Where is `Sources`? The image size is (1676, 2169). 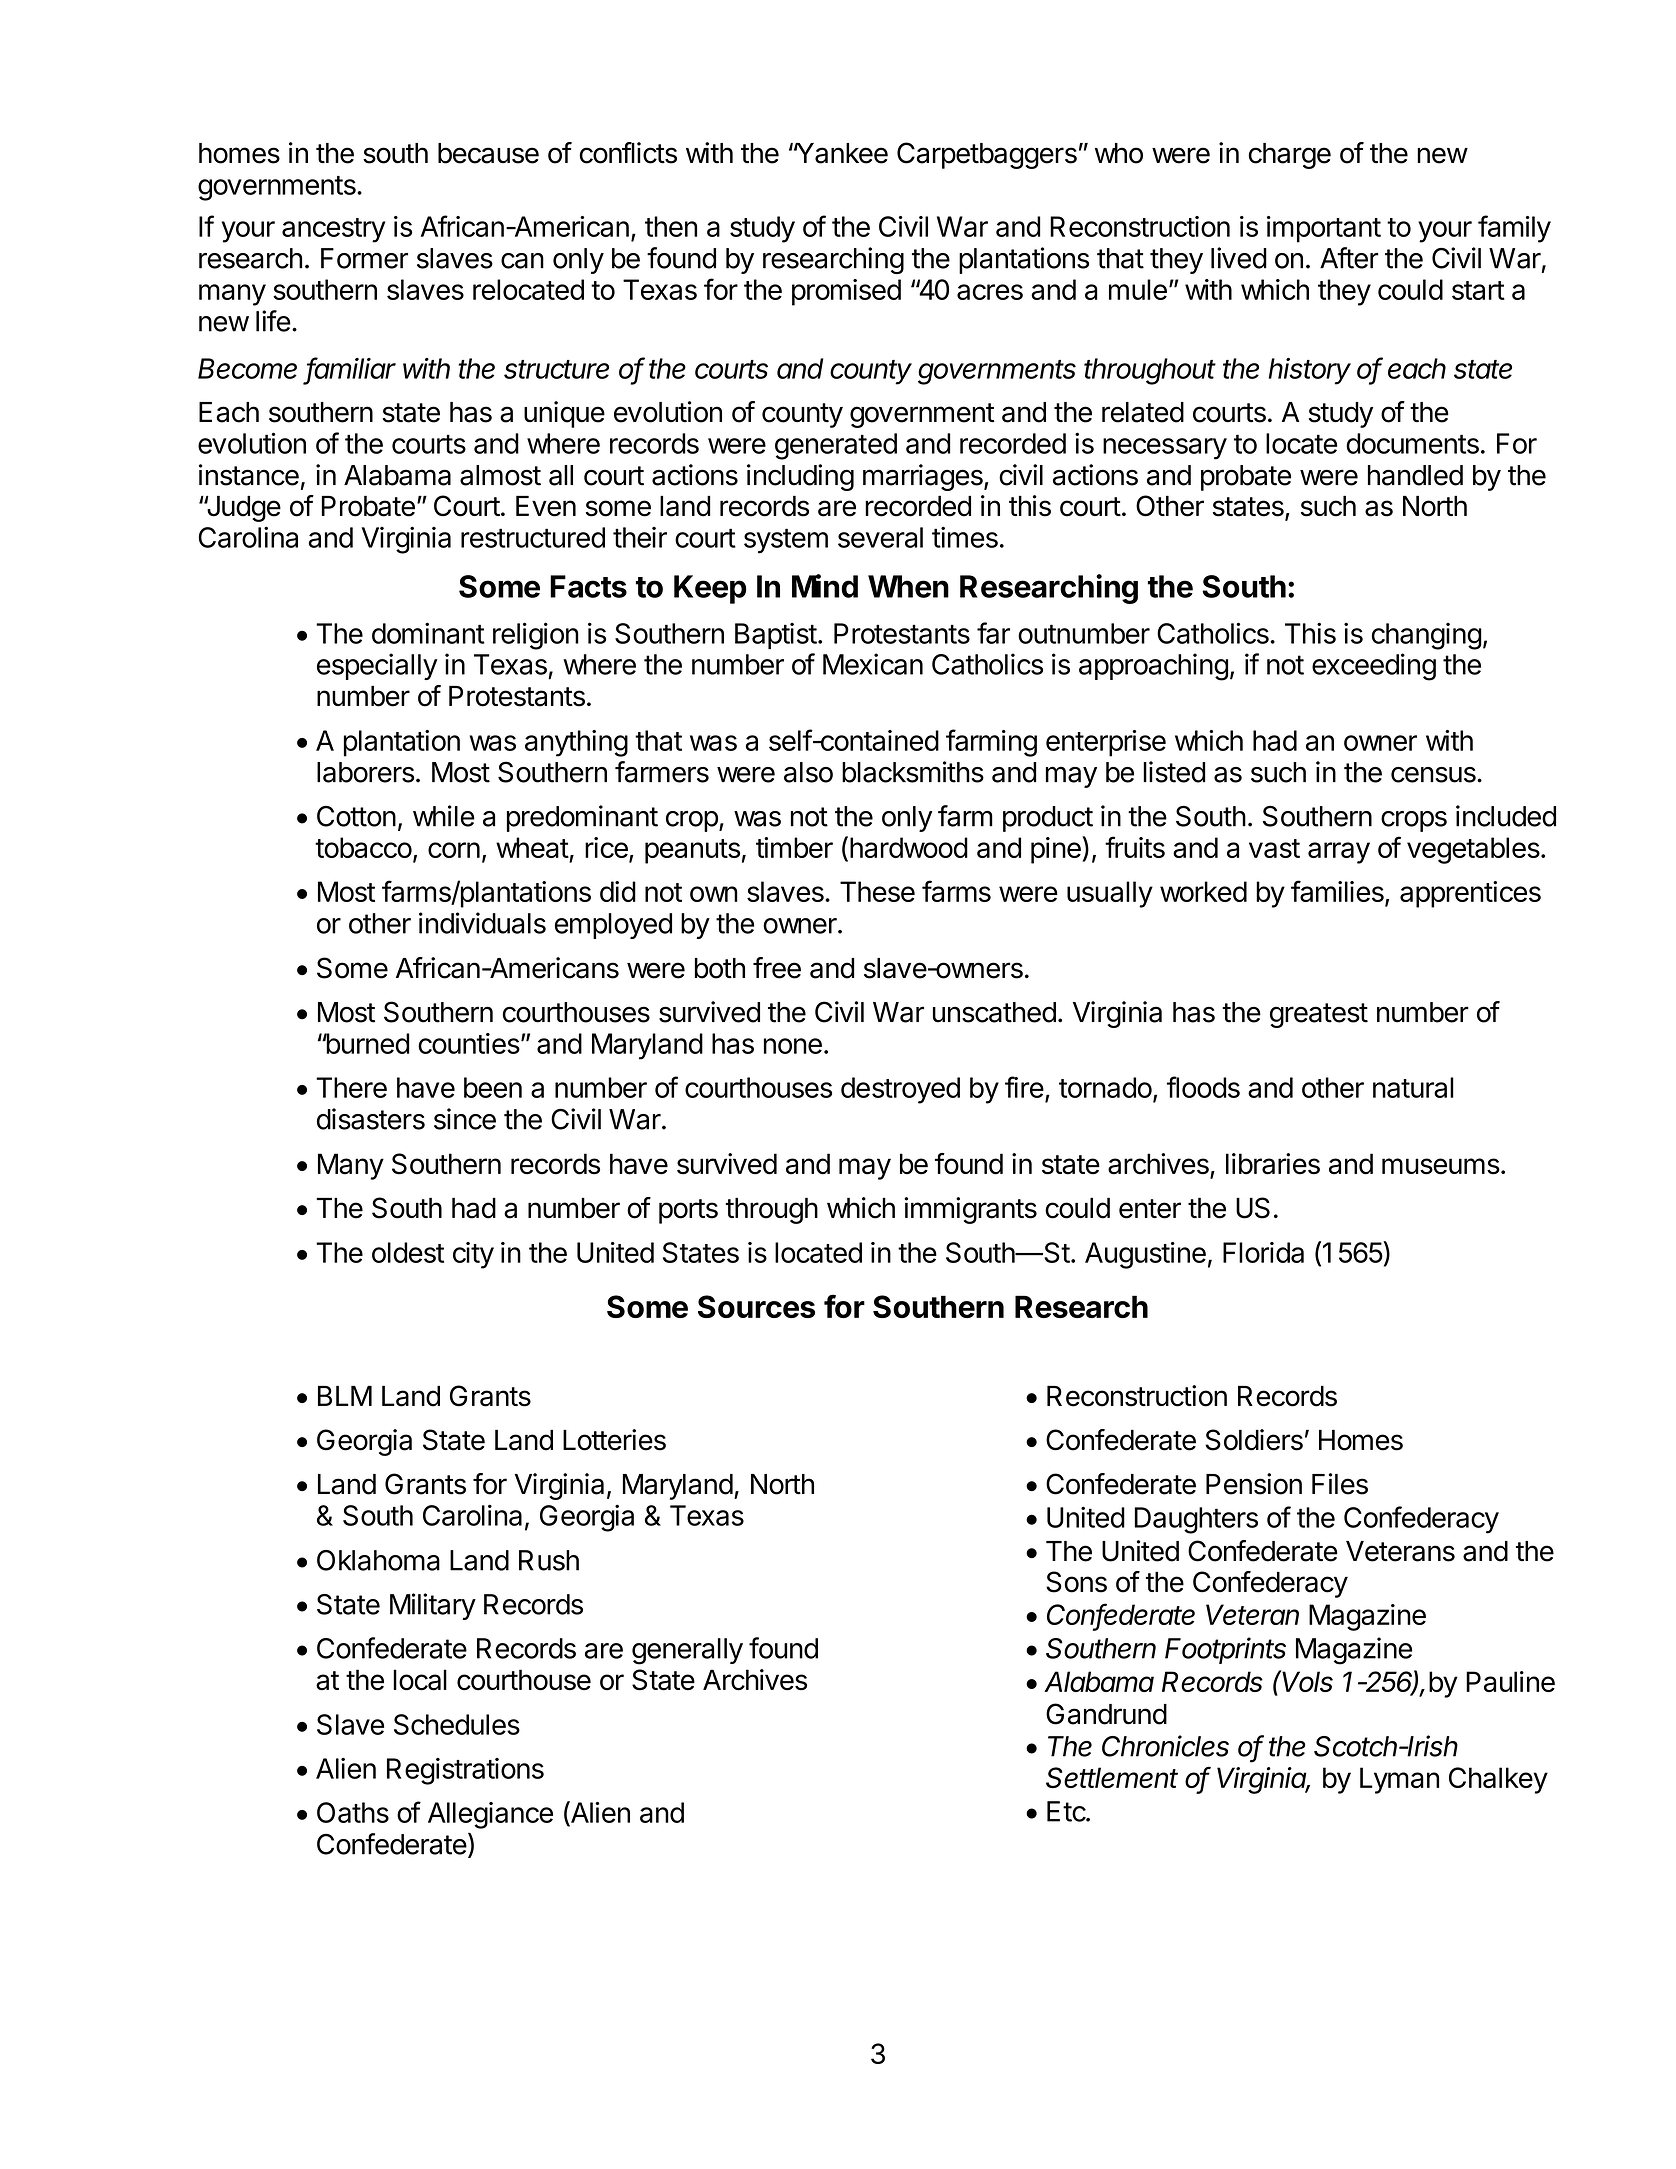 Sources is located at coordinates (756, 1306).
